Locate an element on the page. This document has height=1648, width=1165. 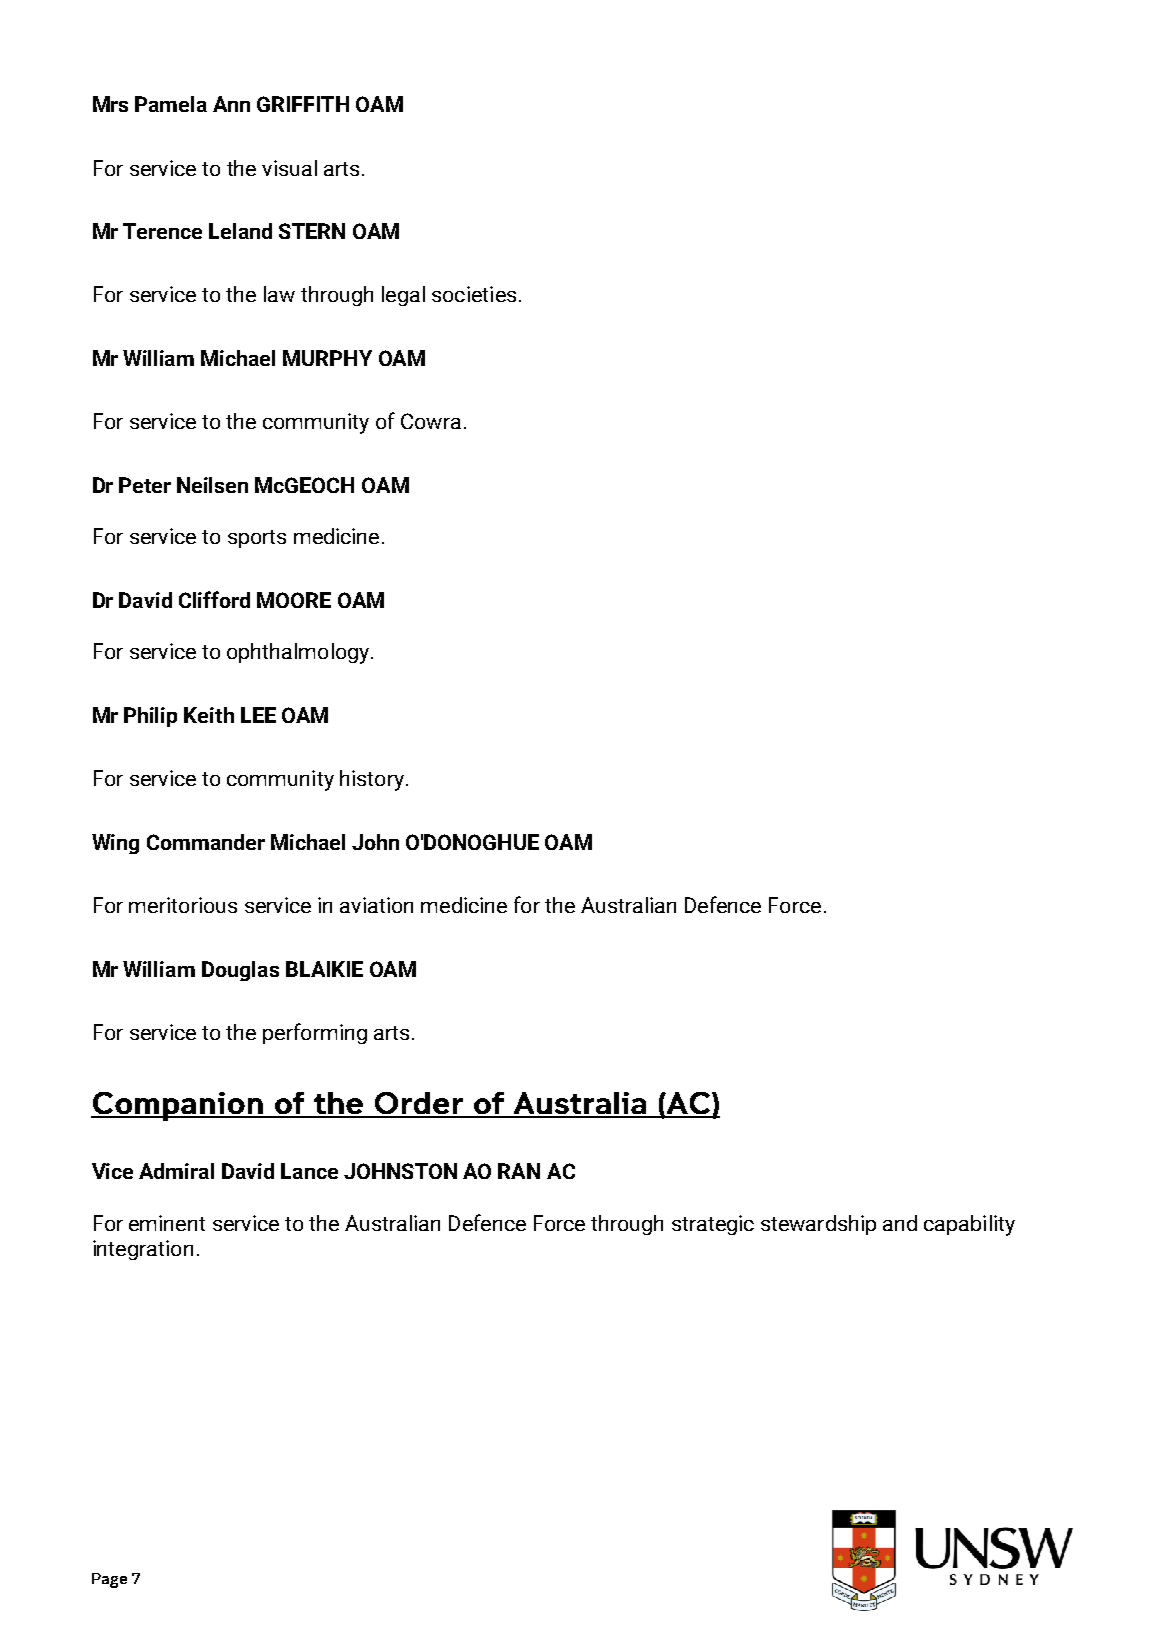
Keith is located at coordinates (209, 715).
